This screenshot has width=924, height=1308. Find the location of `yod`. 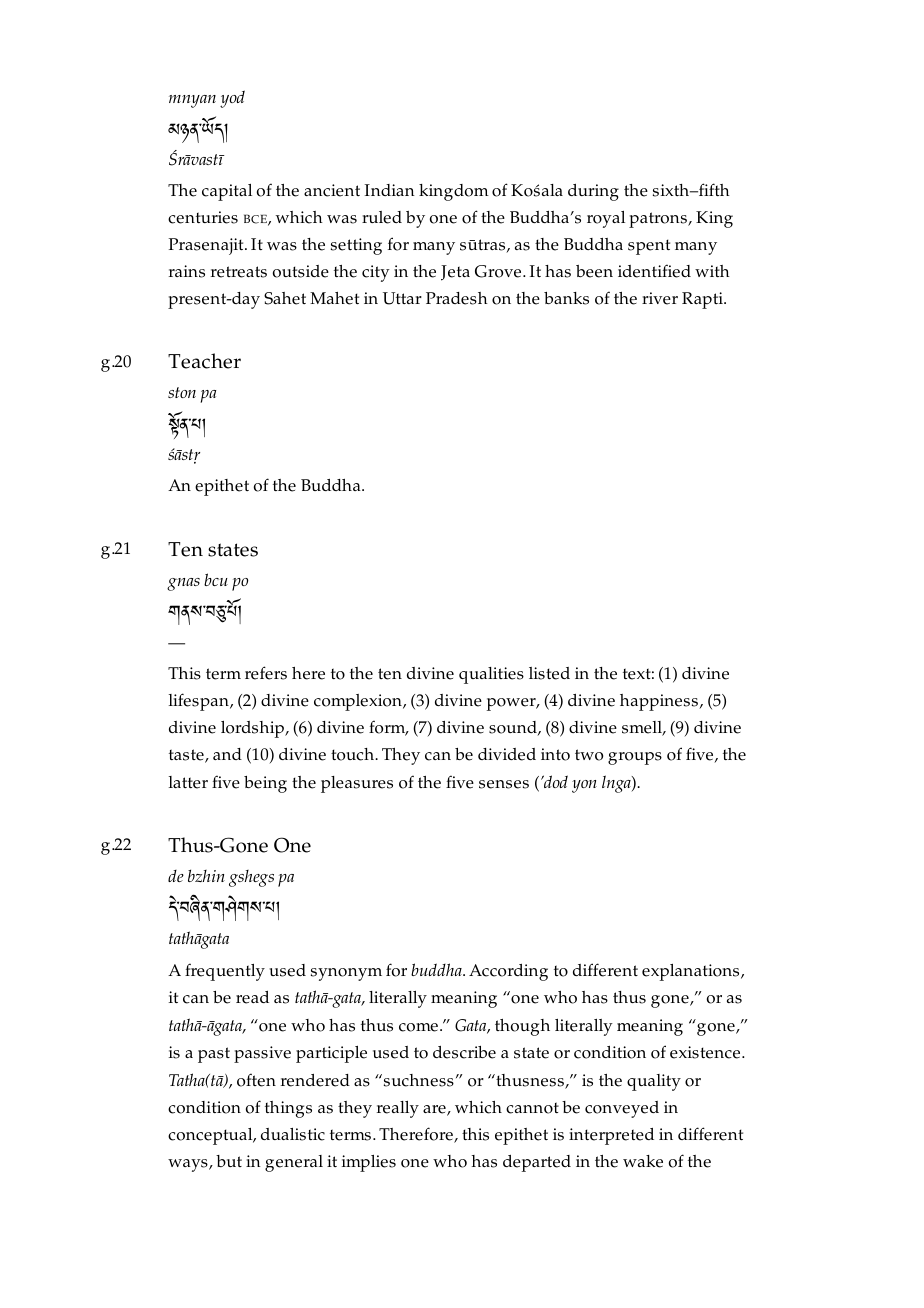

yod is located at coordinates (232, 99).
